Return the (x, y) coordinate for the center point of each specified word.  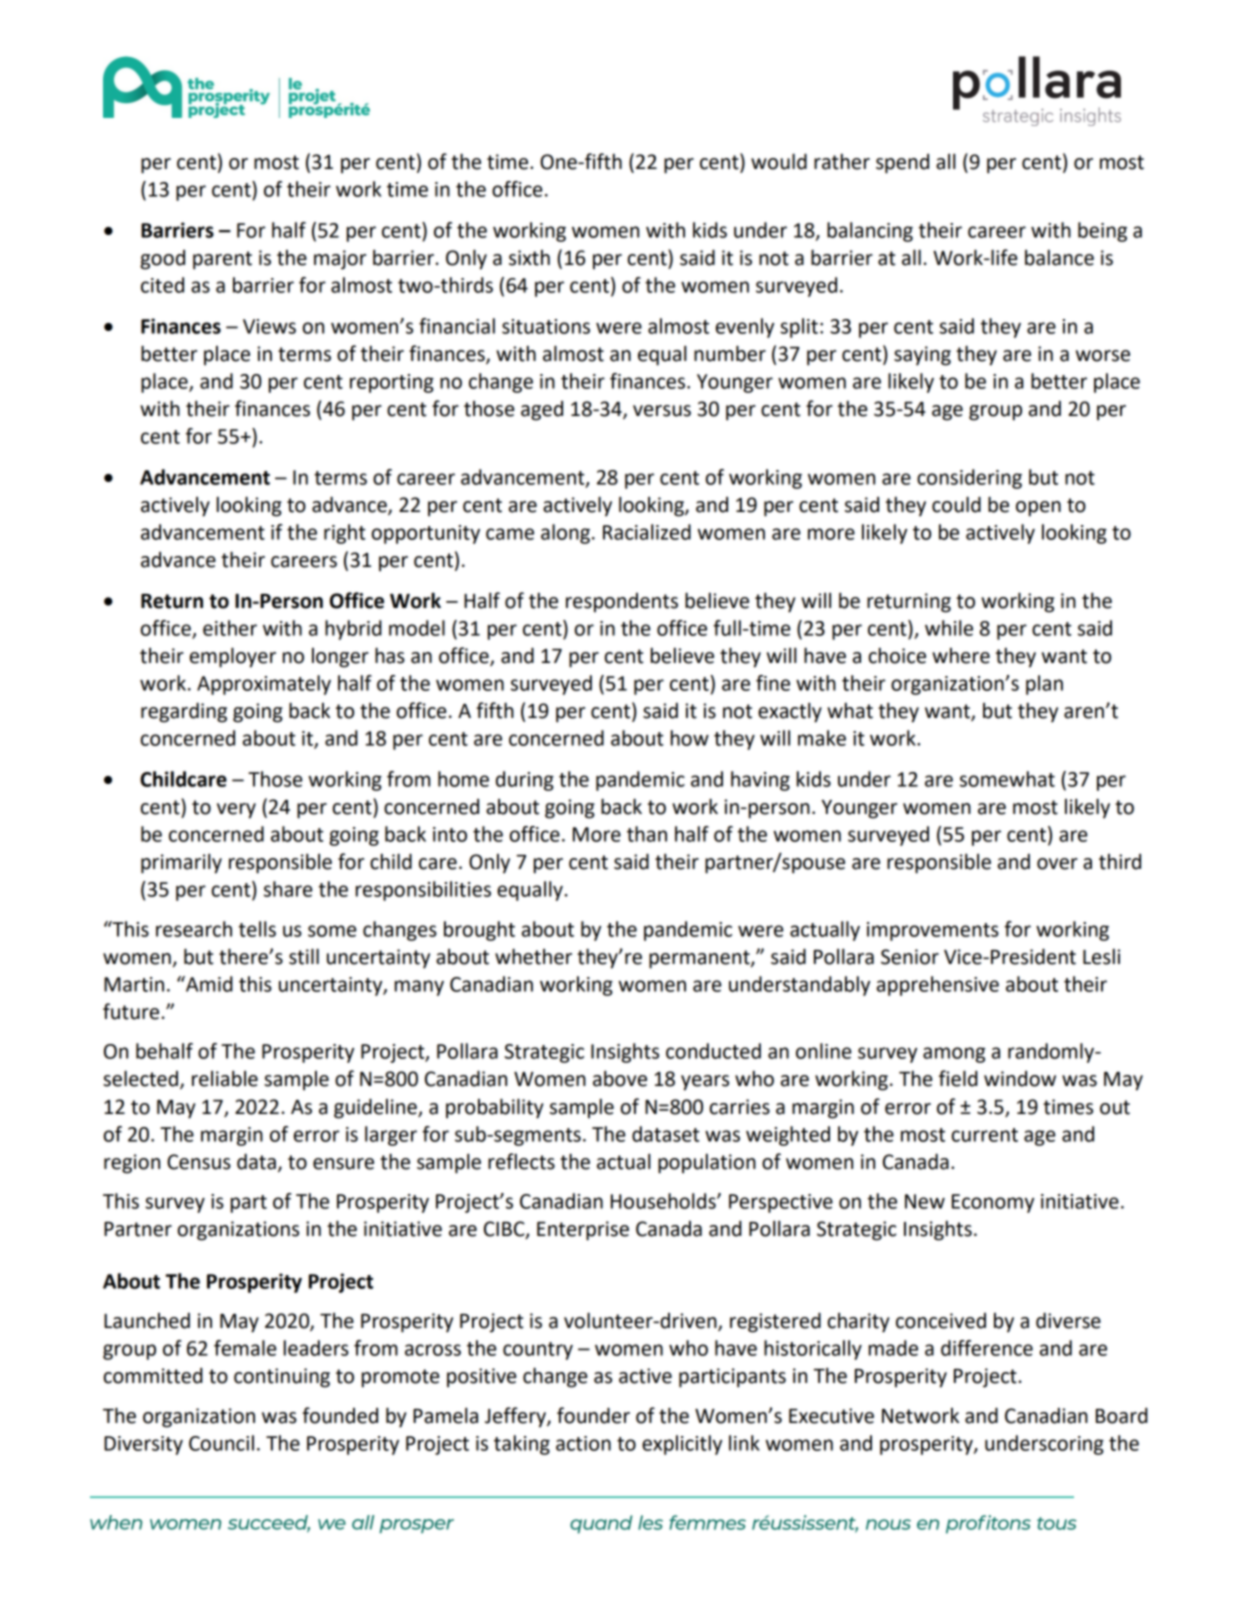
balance (1059, 257)
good (162, 260)
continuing (282, 1378)
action (583, 1443)
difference (987, 1348)
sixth (529, 258)
